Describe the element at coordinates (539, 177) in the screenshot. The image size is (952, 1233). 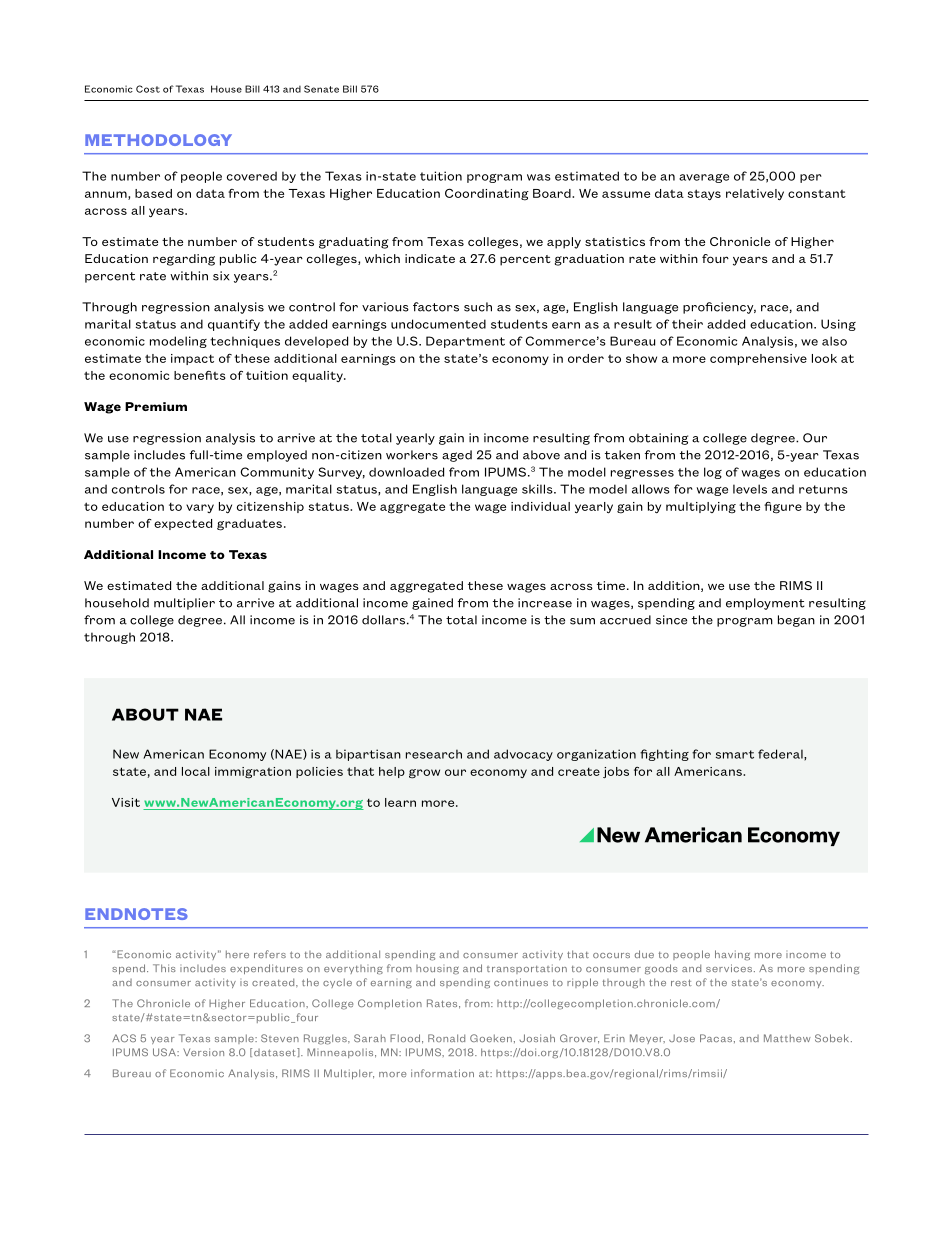
I see `was` at that location.
